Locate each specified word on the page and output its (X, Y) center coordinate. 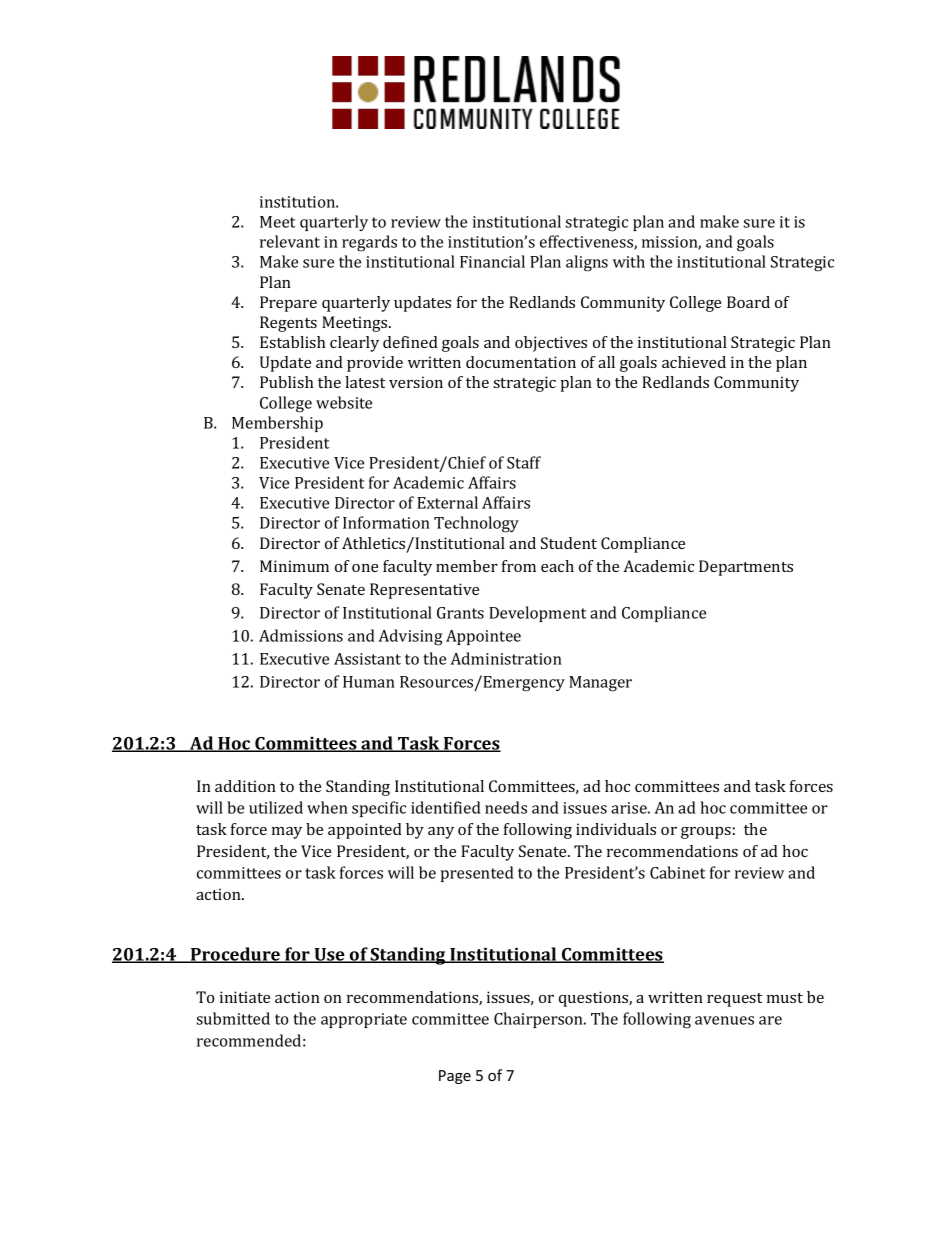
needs (506, 807)
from (519, 566)
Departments (746, 568)
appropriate (364, 1020)
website (344, 402)
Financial (492, 261)
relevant (290, 241)
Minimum (294, 566)
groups (706, 833)
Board (748, 302)
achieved (694, 362)
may (287, 833)
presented (477, 874)
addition (245, 786)
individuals (616, 829)
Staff (524, 462)
